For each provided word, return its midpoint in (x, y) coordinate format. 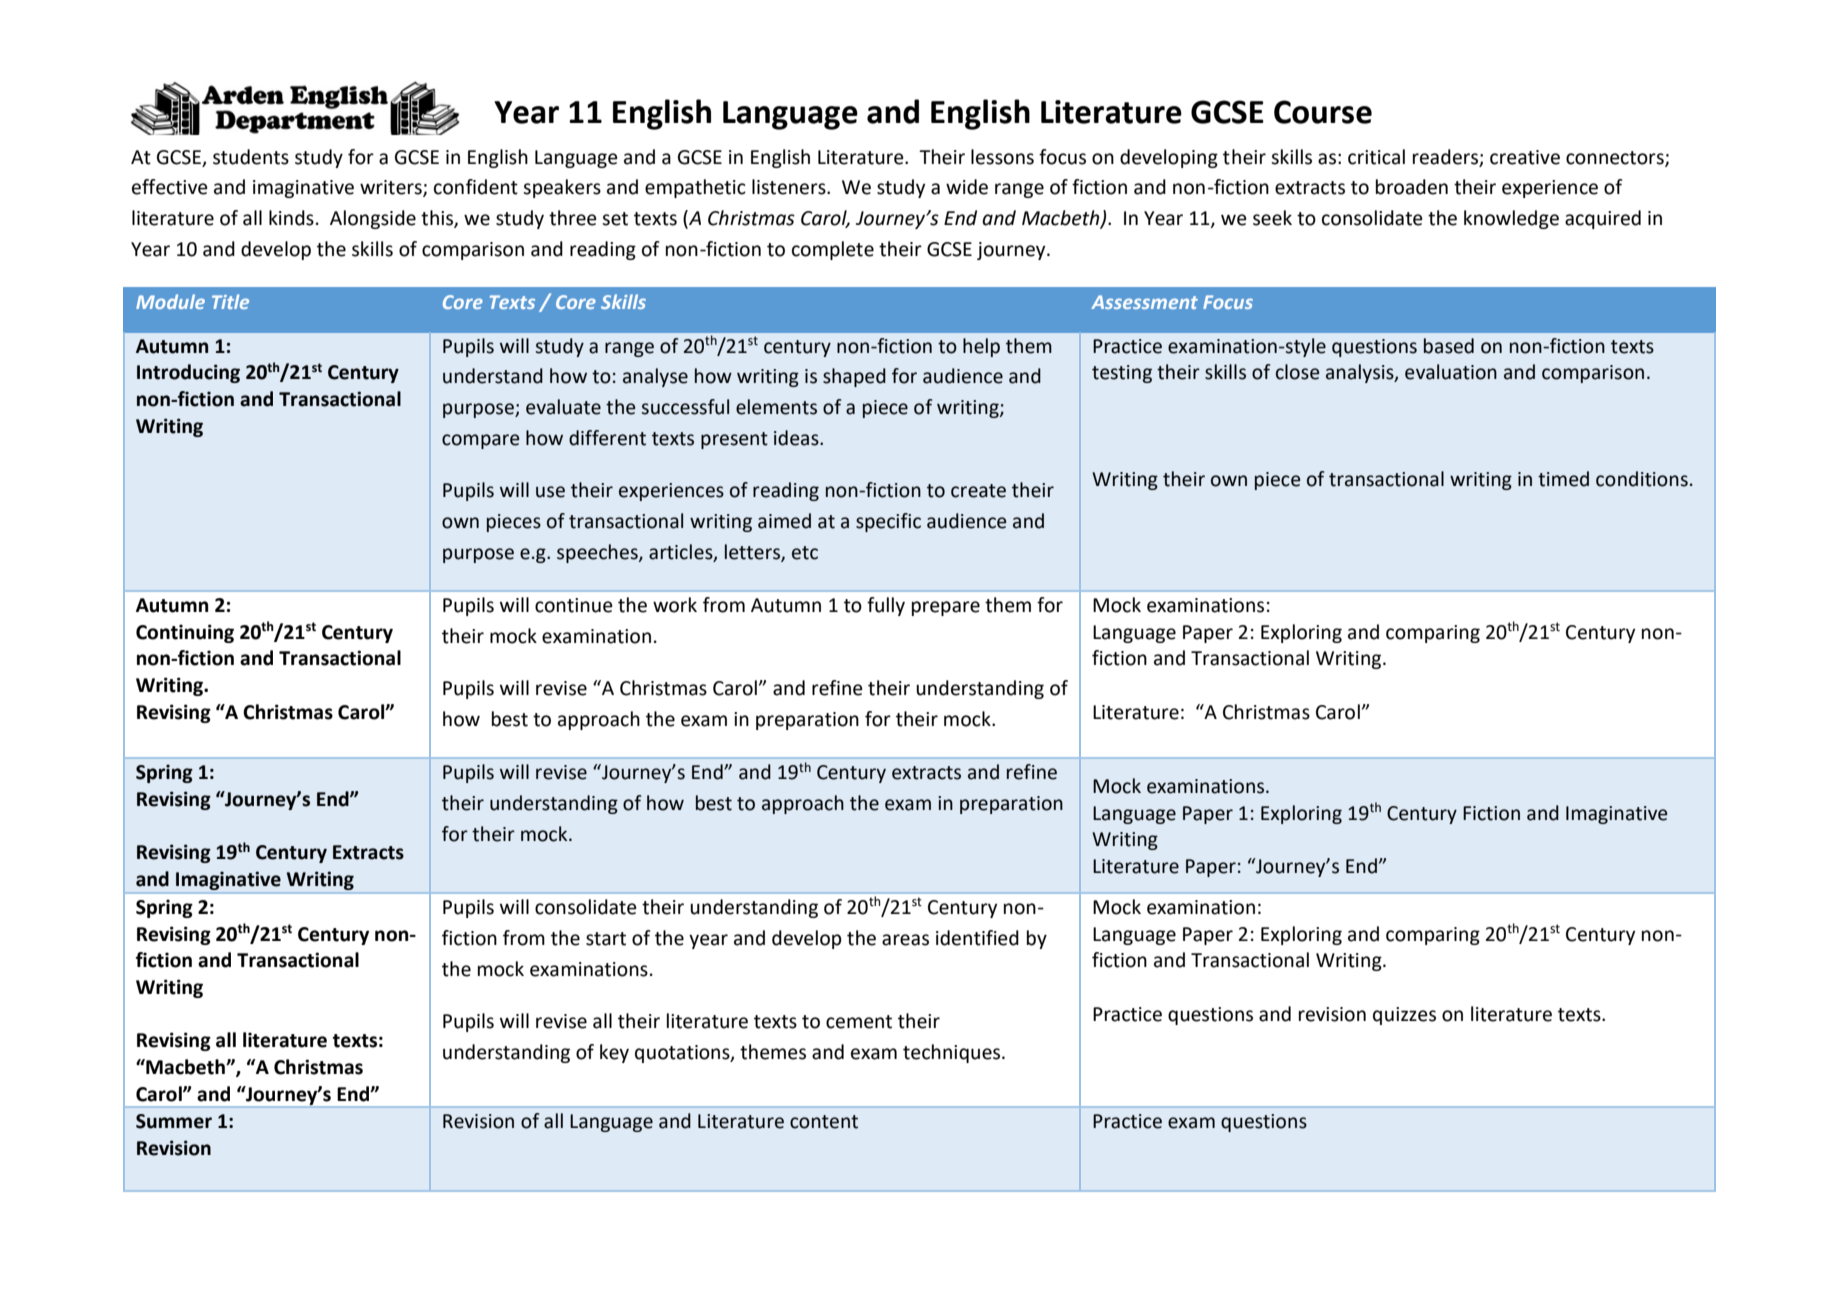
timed (1563, 479)
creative (1525, 157)
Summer (174, 1121)
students (251, 157)
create (978, 491)
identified (977, 938)
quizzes (1404, 1016)
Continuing (185, 633)
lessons (1002, 157)
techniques (953, 1053)
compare (481, 441)
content (824, 1122)
